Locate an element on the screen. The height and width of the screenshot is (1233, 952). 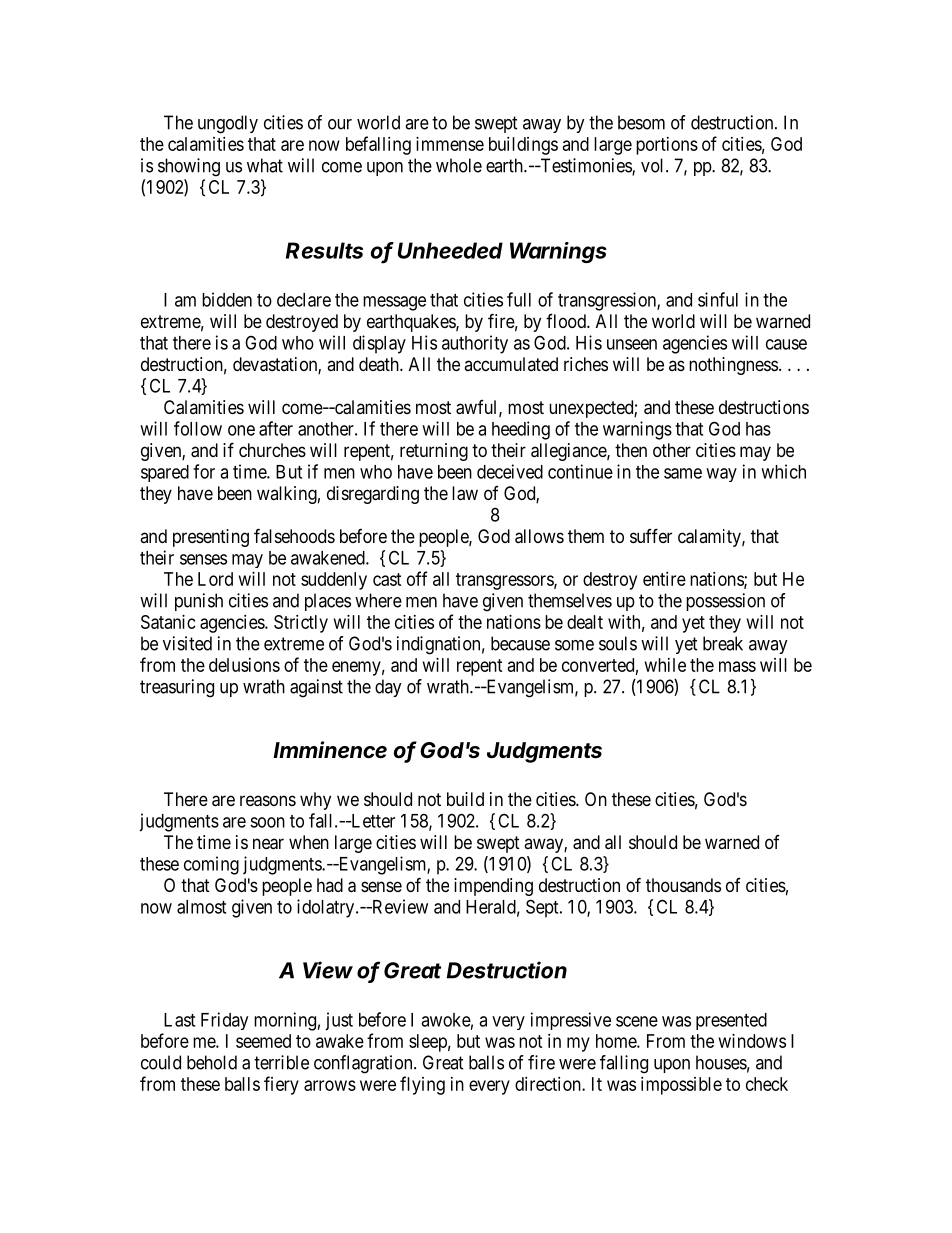
punish is located at coordinates (199, 602).
